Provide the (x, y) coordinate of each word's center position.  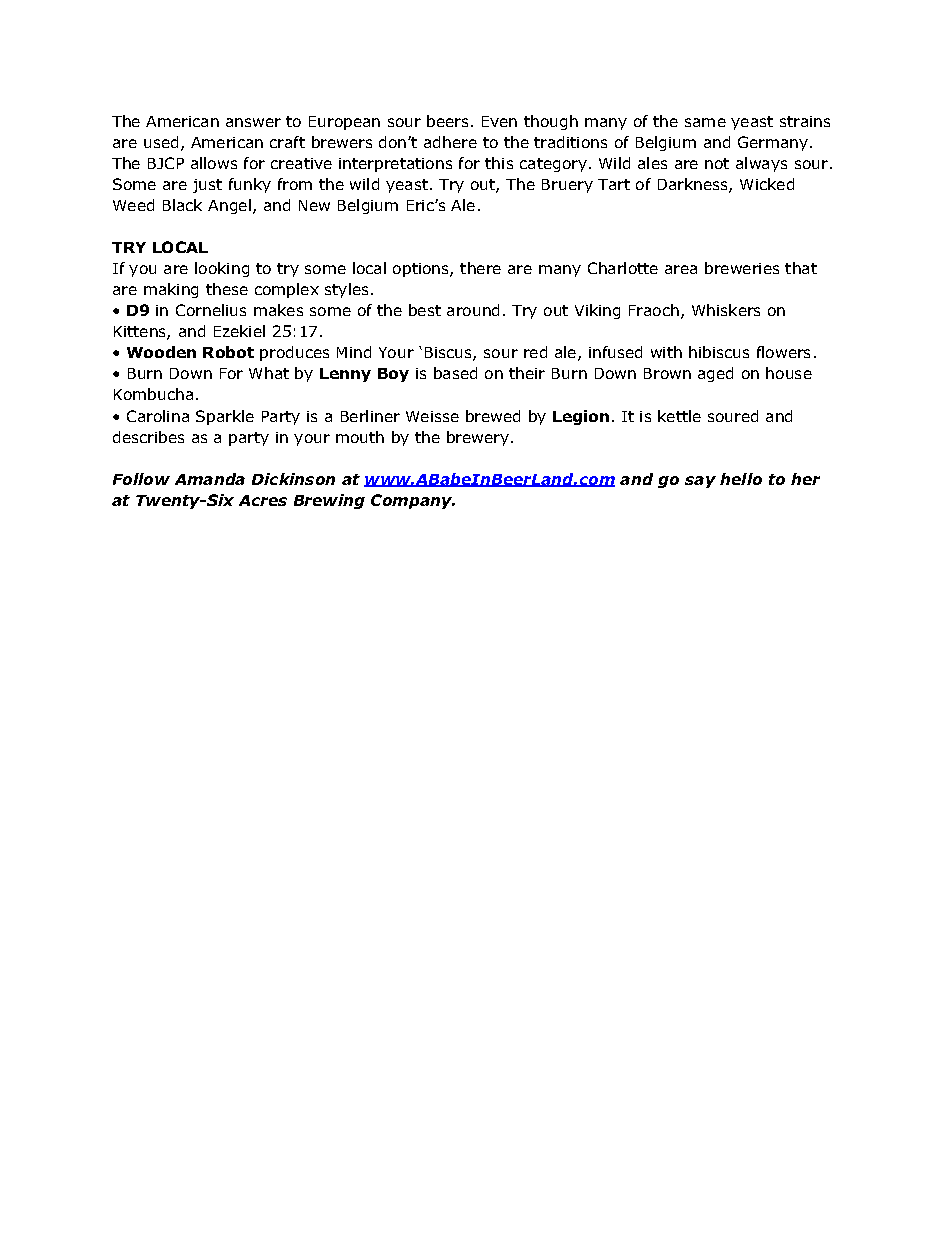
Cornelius (211, 310)
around (473, 310)
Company (412, 501)
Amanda (210, 479)
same (705, 122)
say (700, 482)
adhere (450, 142)
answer (253, 122)
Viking (597, 311)
